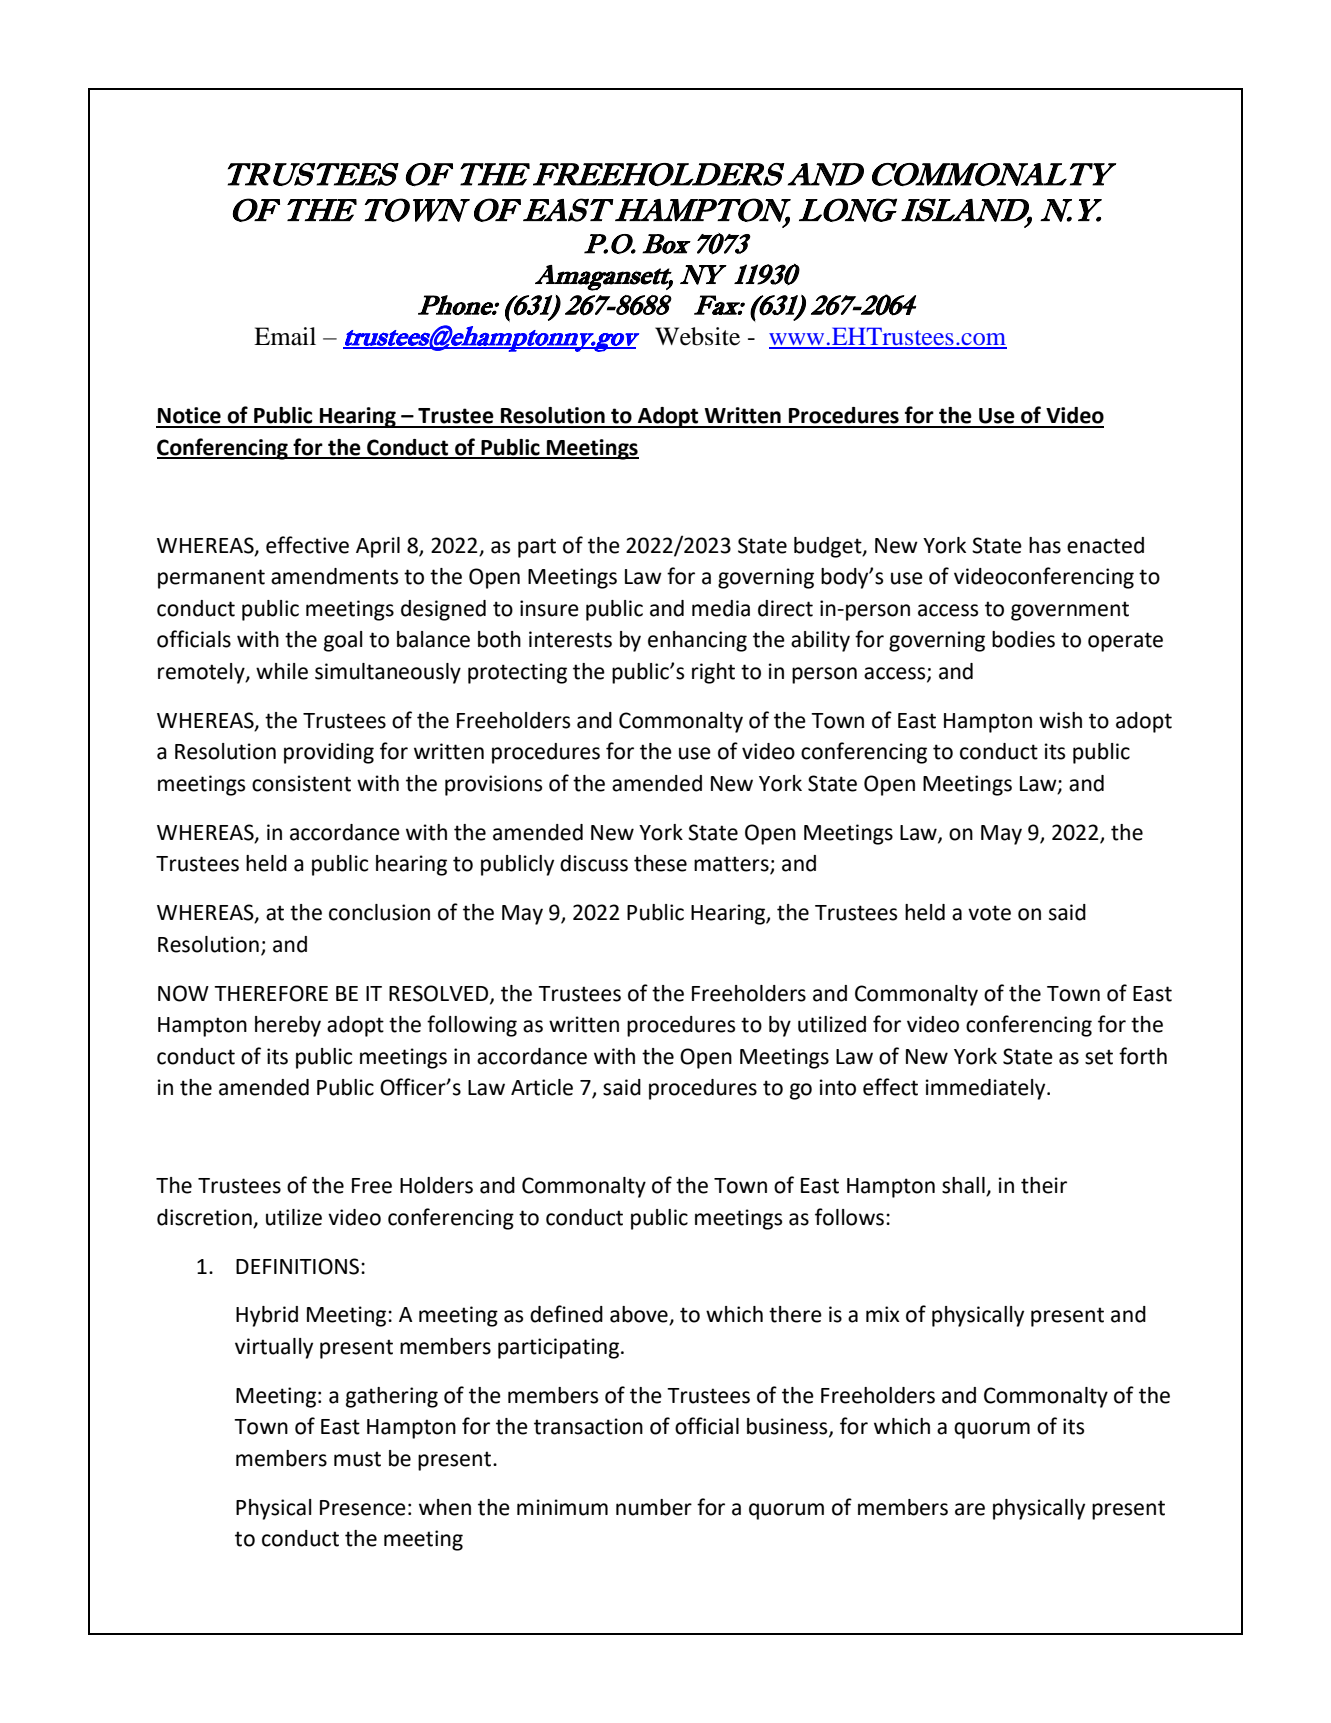  What do you see at coordinates (660, 863) in the page?
I see `these` at bounding box center [660, 863].
